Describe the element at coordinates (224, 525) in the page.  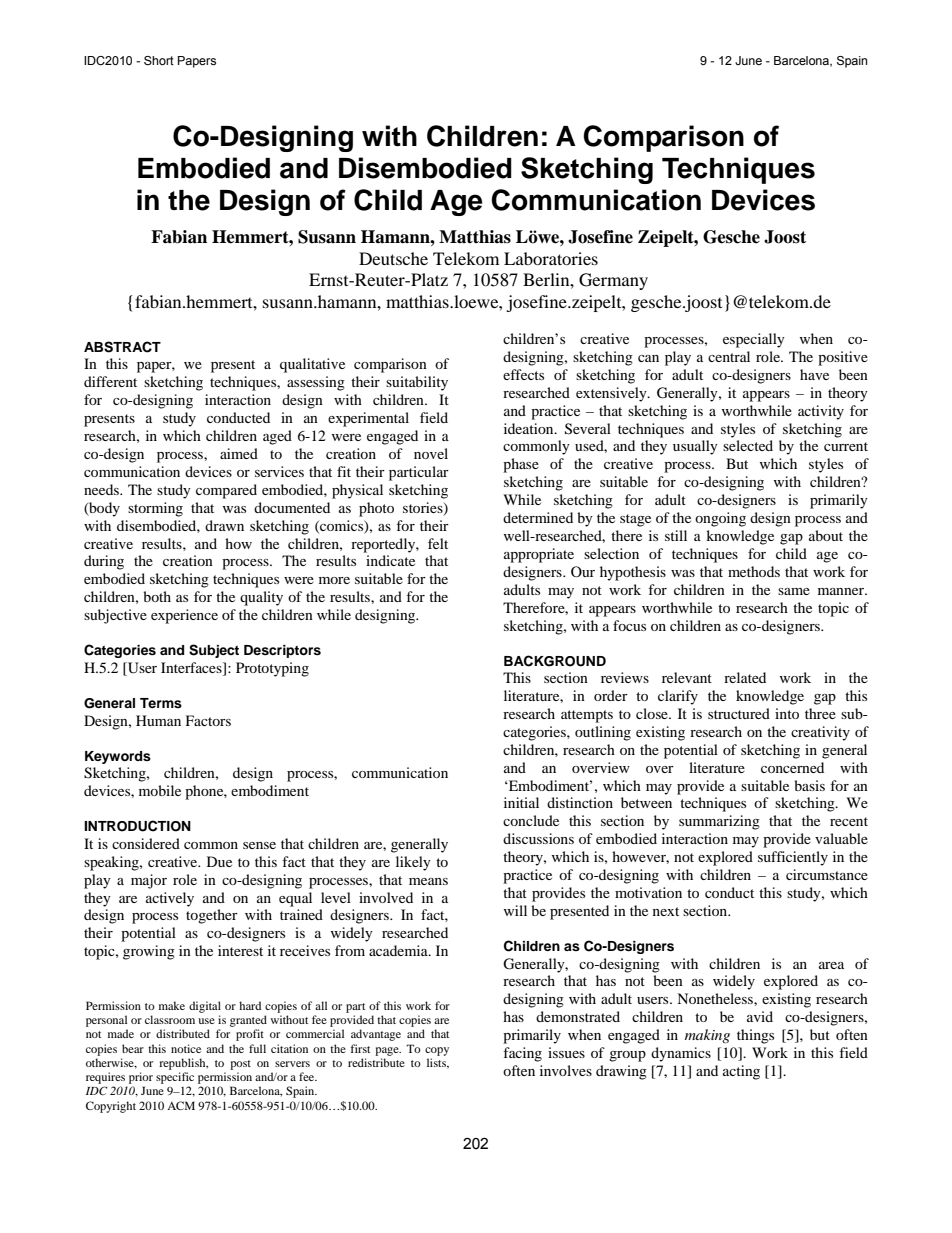
I see `drawn` at that location.
